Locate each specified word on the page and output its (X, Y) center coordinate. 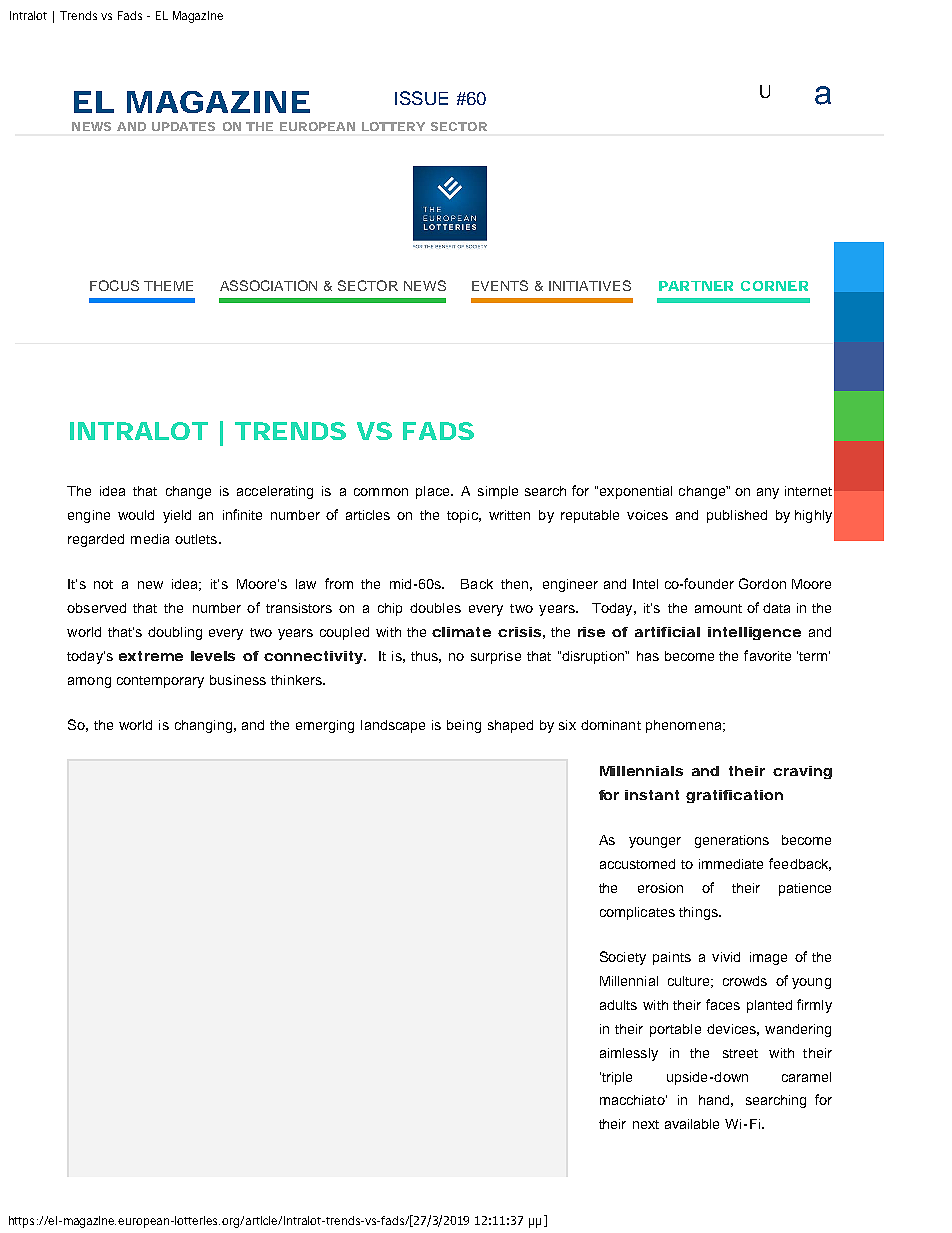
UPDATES (183, 126)
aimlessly (629, 1054)
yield (177, 516)
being (464, 726)
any (768, 493)
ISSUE (421, 98)
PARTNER (696, 286)
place (434, 492)
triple (616, 1078)
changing (203, 726)
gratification (734, 796)
